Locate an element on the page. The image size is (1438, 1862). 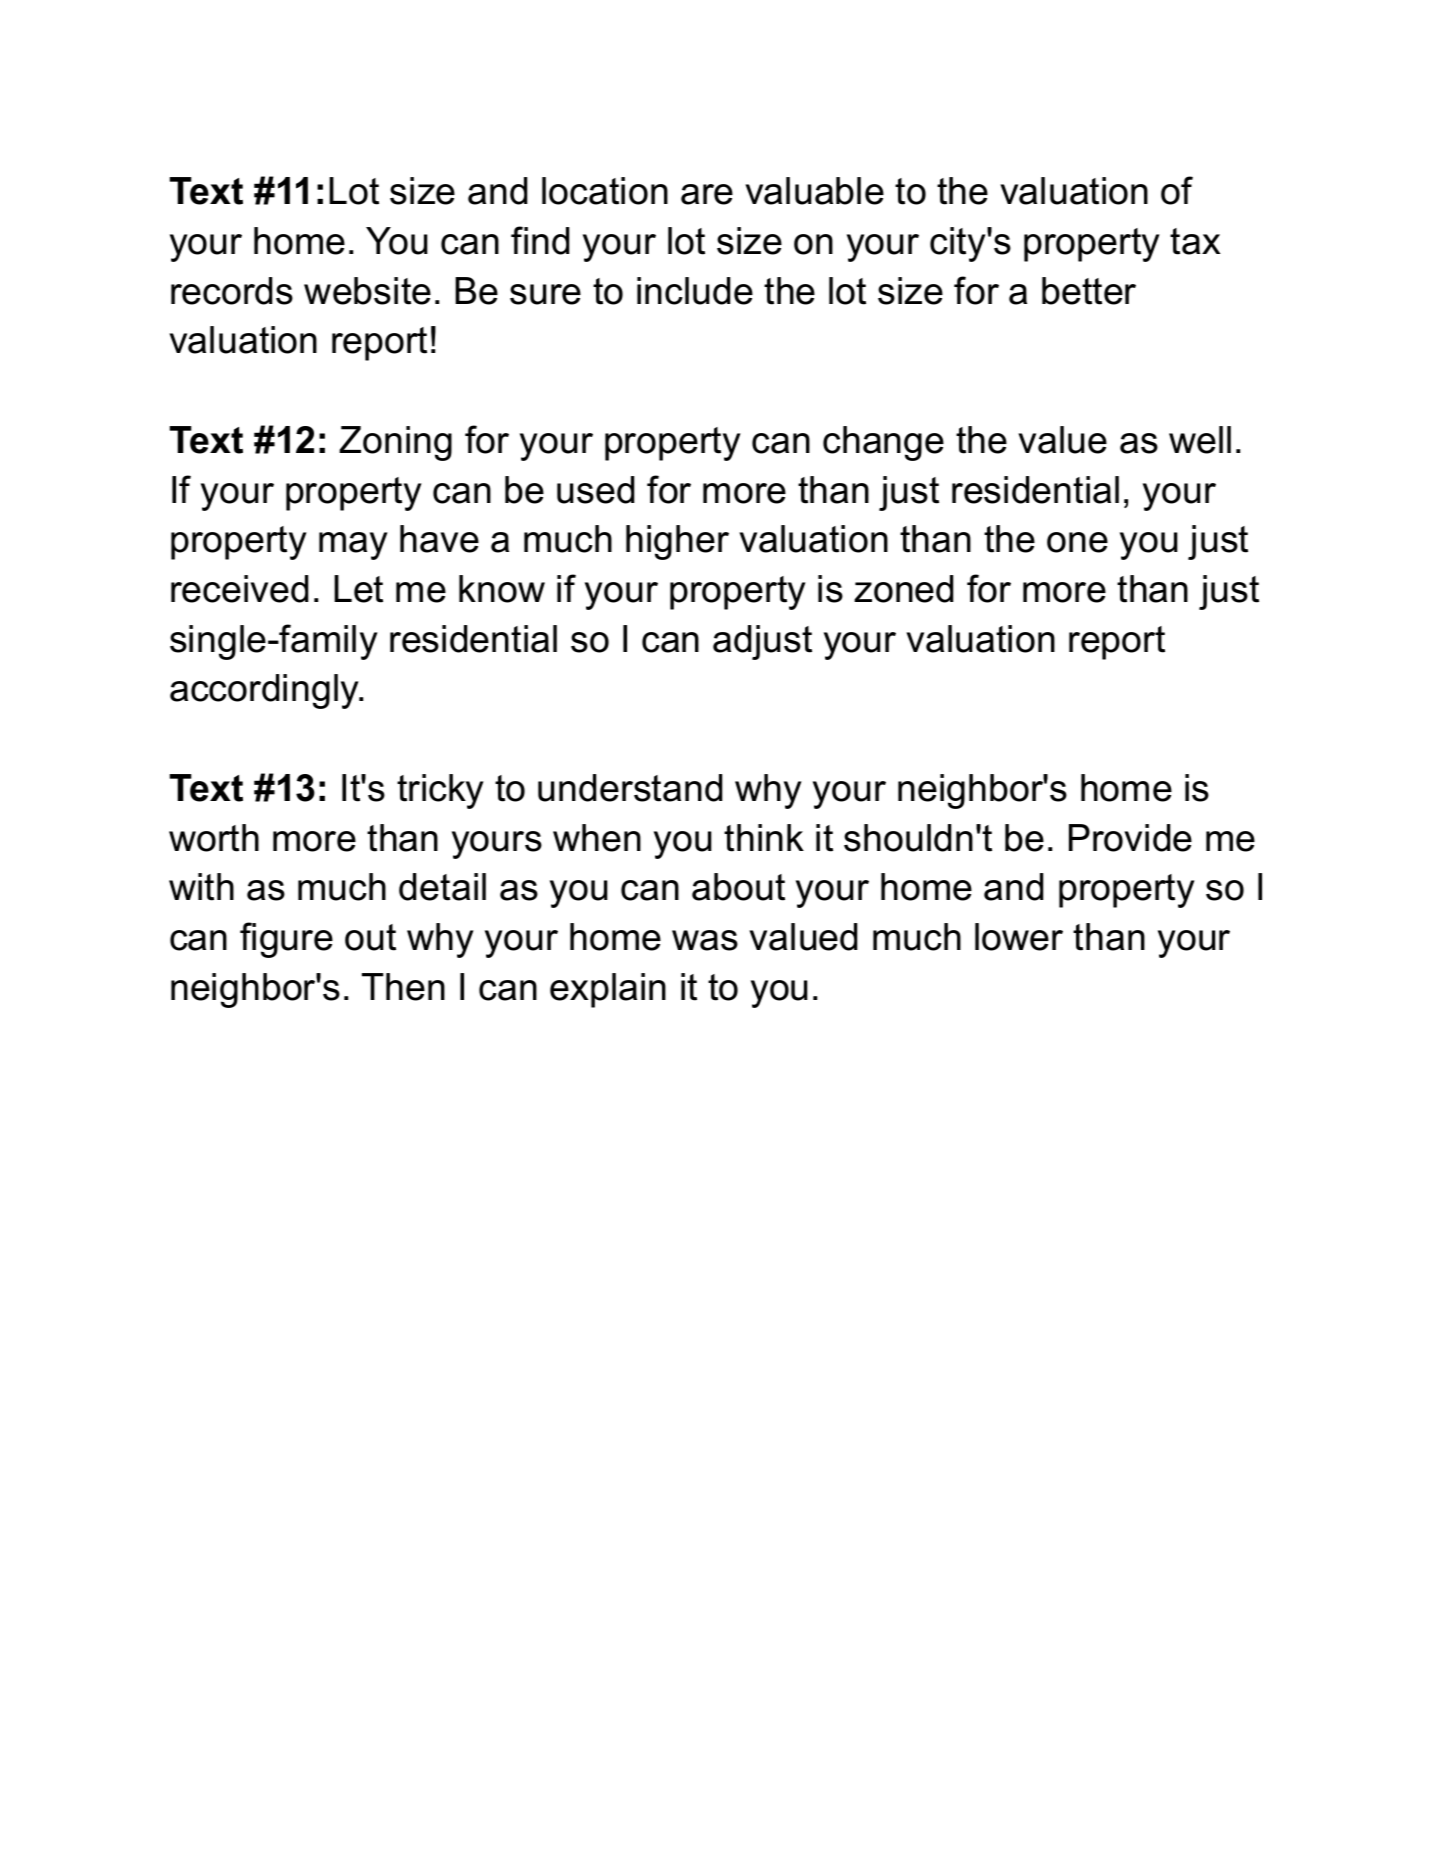
know is located at coordinates (502, 589).
